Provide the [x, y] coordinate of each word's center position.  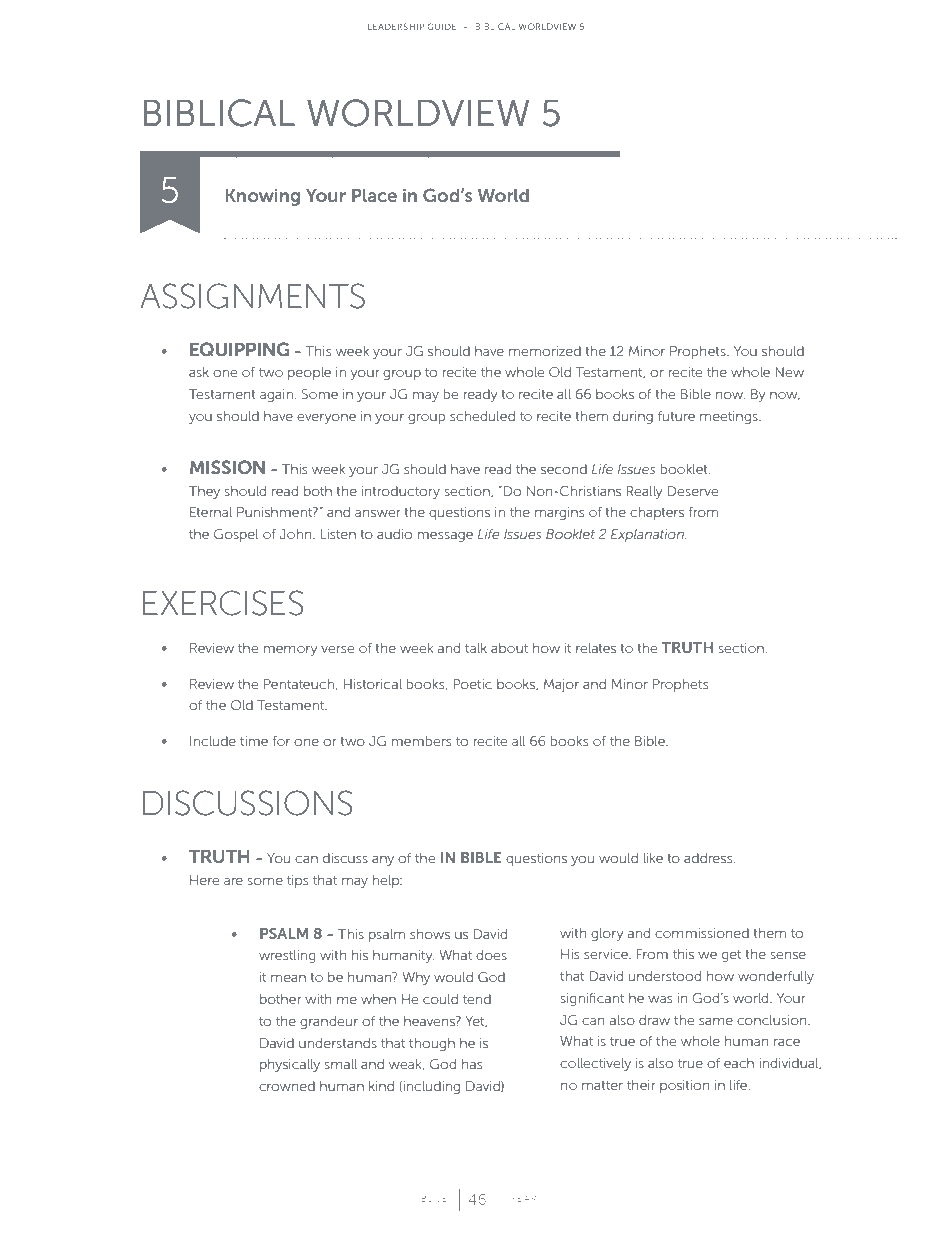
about [509, 648]
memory [290, 651]
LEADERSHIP [396, 26]
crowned [287, 1086]
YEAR [523, 1198]
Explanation [648, 535]
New [789, 372]
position [684, 1086]
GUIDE [441, 26]
